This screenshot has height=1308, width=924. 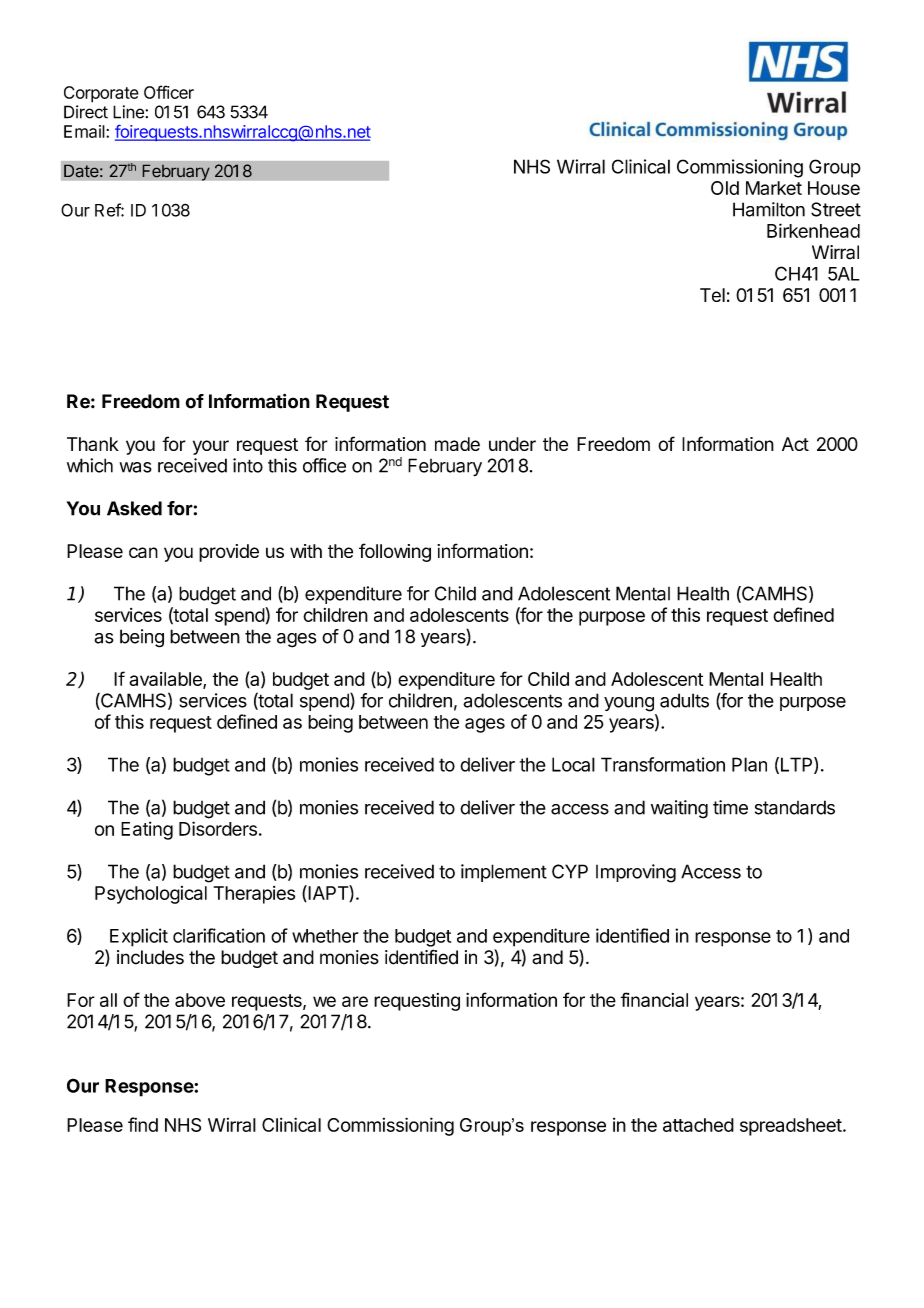 I want to click on Old, so click(x=725, y=188).
